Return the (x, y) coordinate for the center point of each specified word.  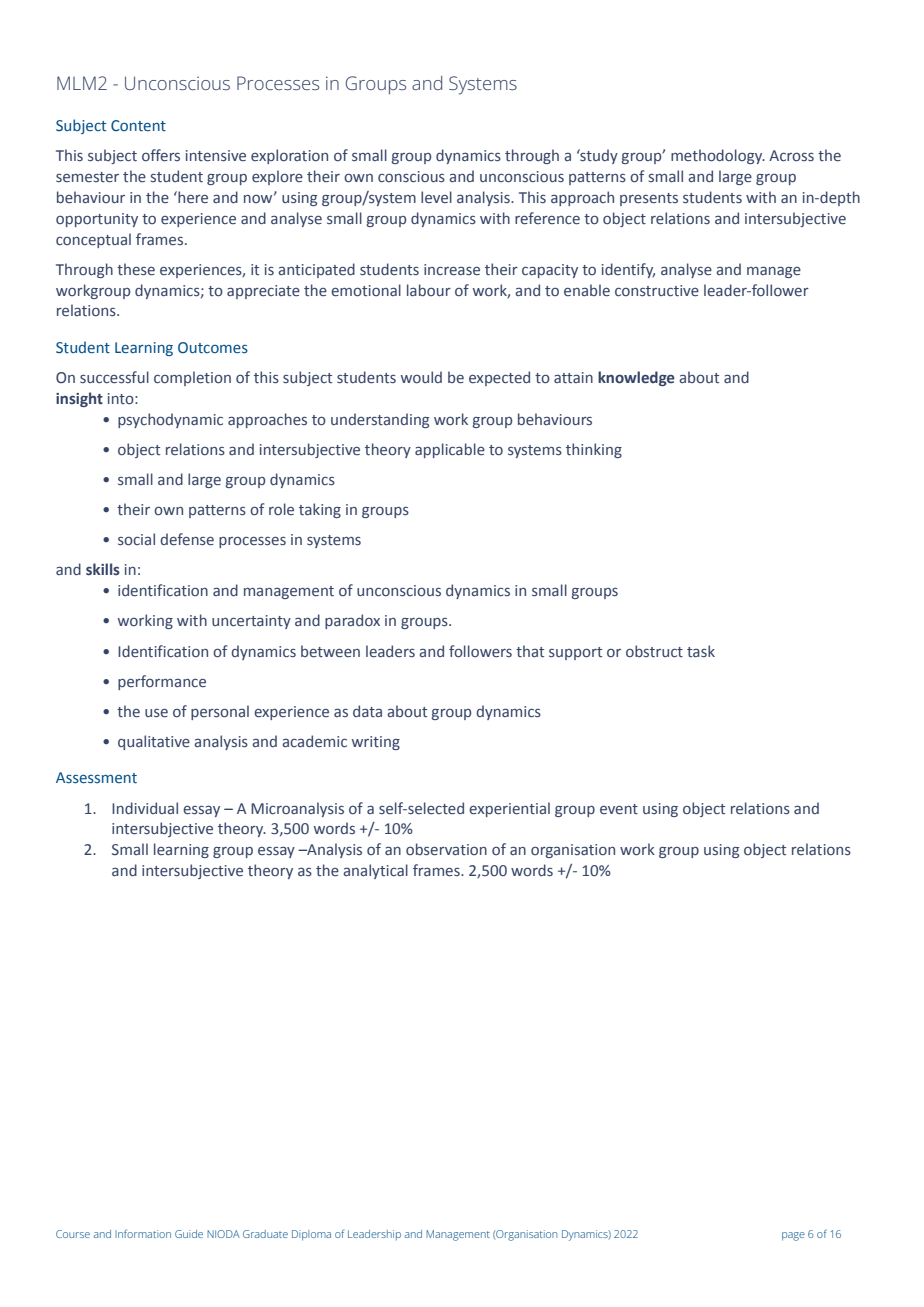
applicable (450, 450)
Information (143, 1233)
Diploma (311, 1235)
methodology (718, 156)
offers (161, 155)
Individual (145, 808)
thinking (594, 450)
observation (446, 849)
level (436, 197)
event (619, 809)
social (136, 539)
